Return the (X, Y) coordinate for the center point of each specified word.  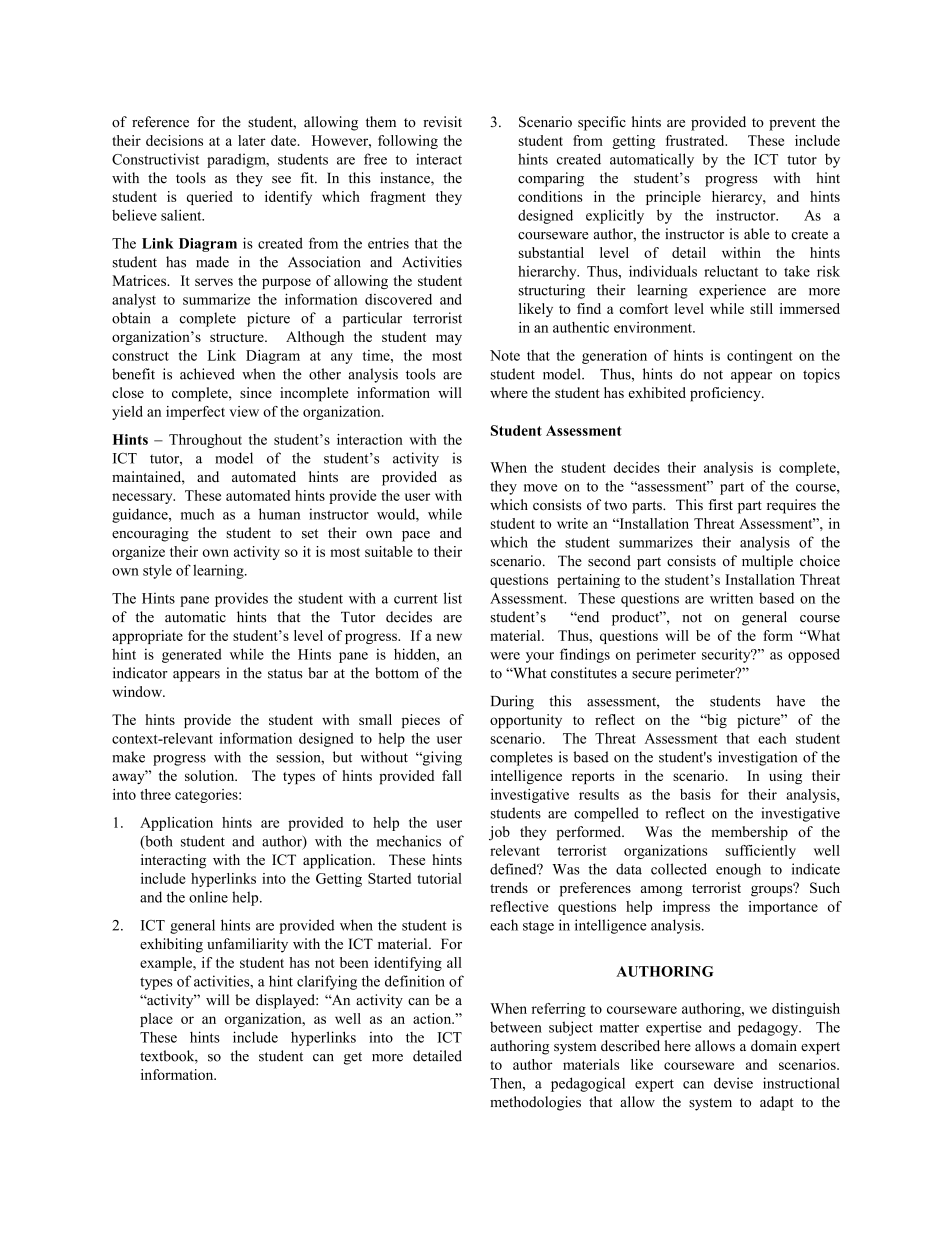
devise (733, 1083)
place (156, 1020)
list (453, 598)
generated (192, 656)
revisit (442, 122)
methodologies (535, 1103)
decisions (174, 140)
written (731, 598)
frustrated (696, 140)
